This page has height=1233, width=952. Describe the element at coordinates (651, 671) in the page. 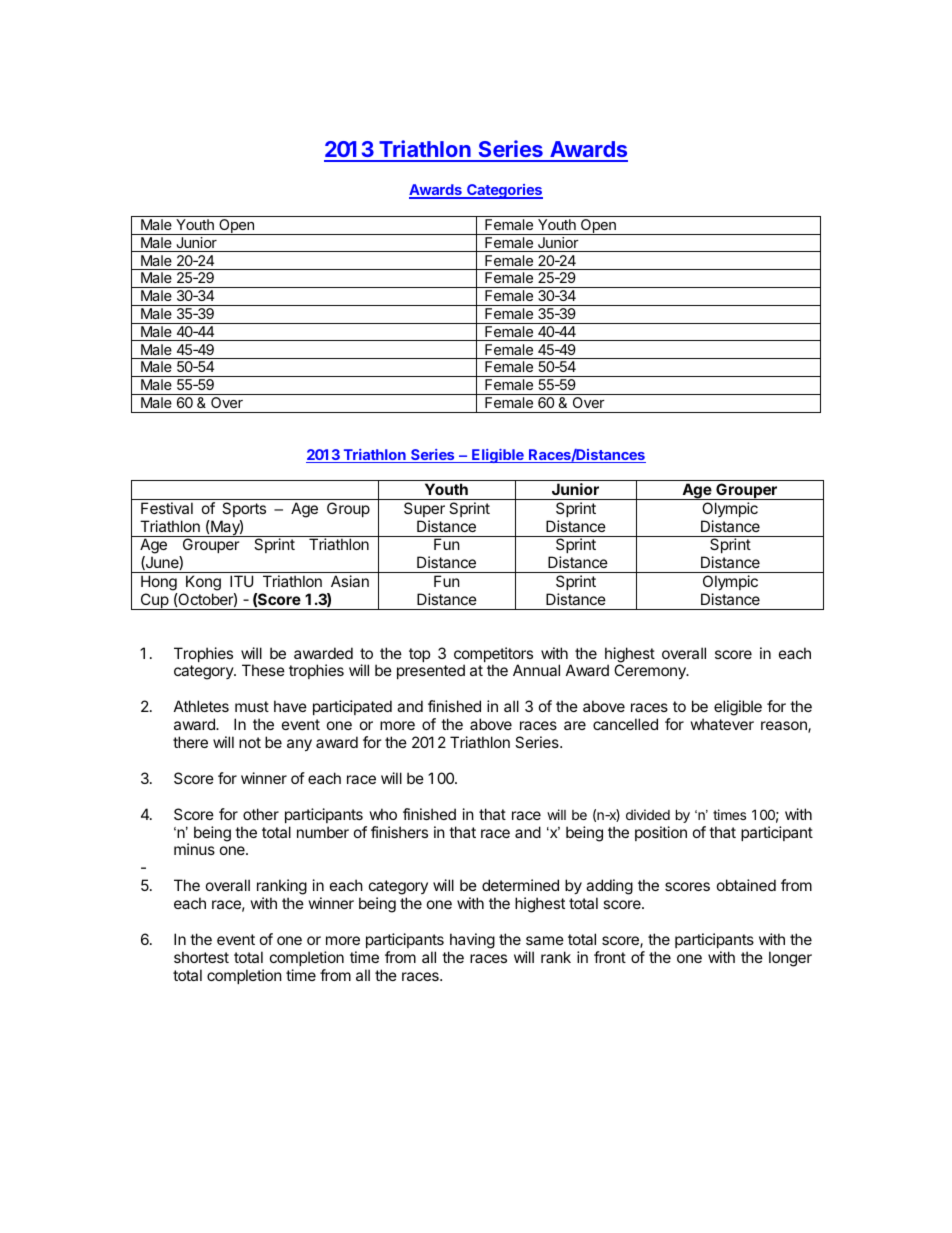

I see `Ceremony` at that location.
